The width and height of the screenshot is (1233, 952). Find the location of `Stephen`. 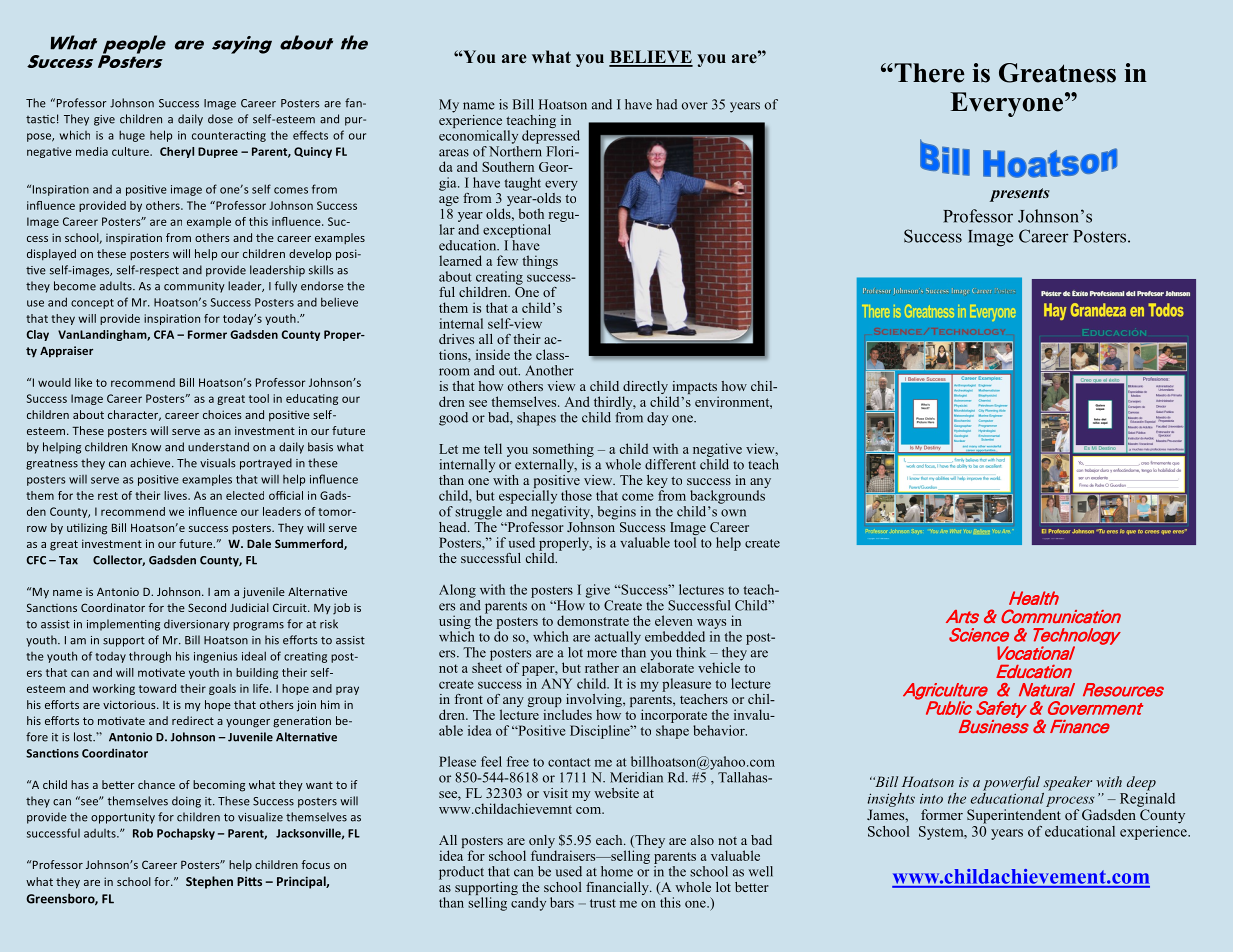

Stephen is located at coordinates (209, 882).
